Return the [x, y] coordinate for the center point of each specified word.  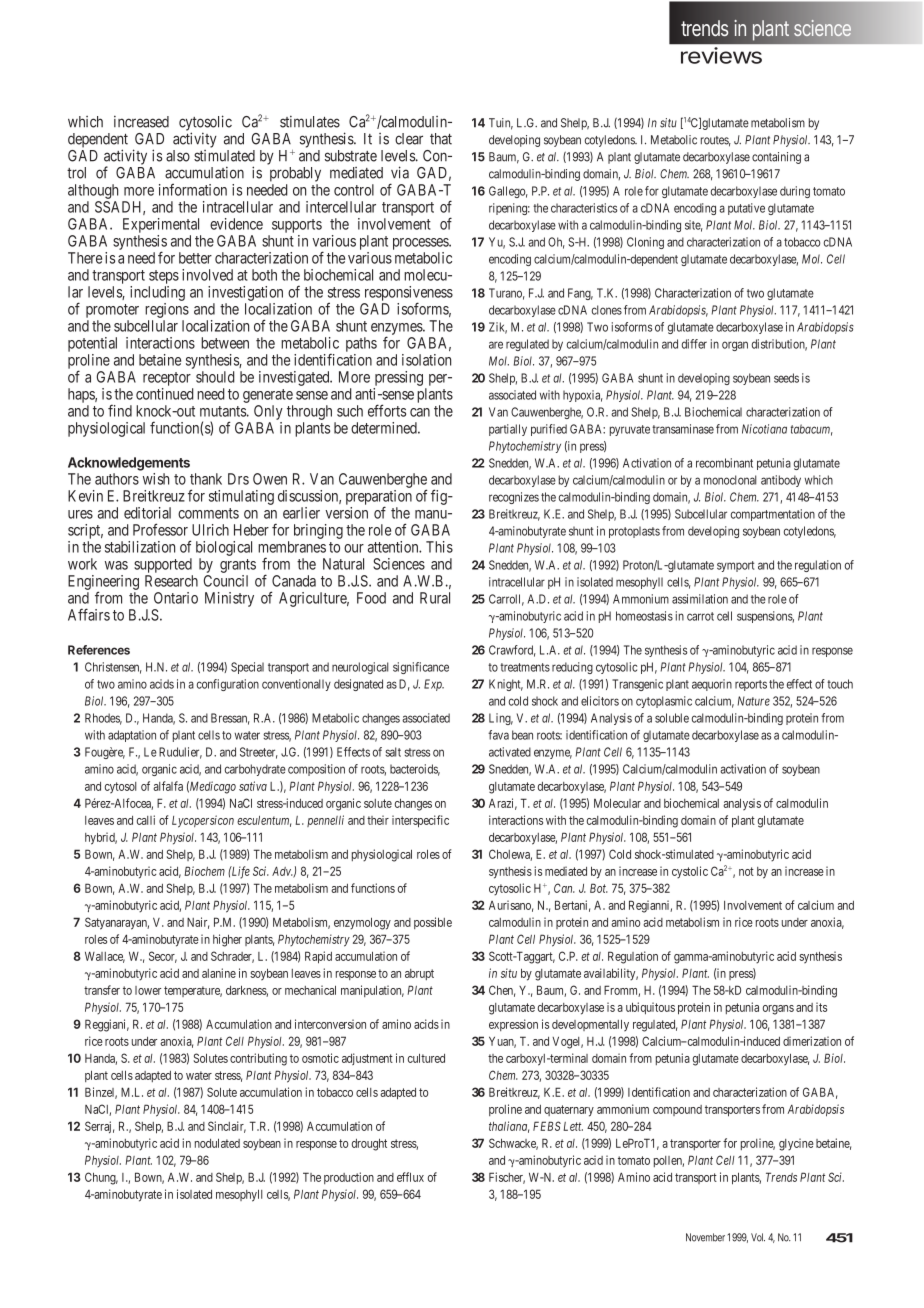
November [705, 1237]
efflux [410, 1177]
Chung [101, 1178]
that [441, 139]
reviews [721, 55]
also [178, 156]
